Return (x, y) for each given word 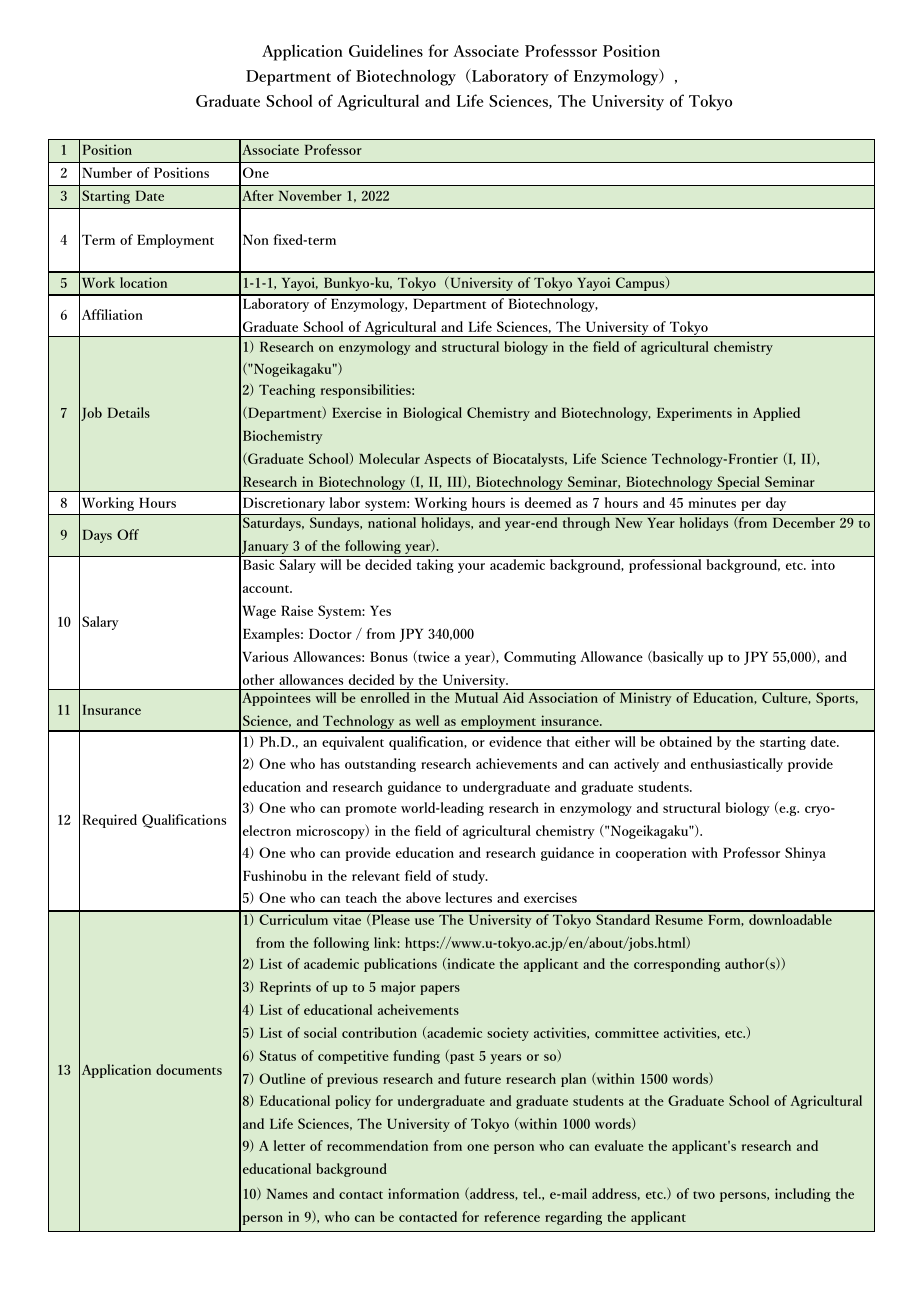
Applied (776, 414)
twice (433, 657)
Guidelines (386, 50)
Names (287, 1194)
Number (107, 172)
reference (512, 1216)
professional (665, 566)
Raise (297, 610)
